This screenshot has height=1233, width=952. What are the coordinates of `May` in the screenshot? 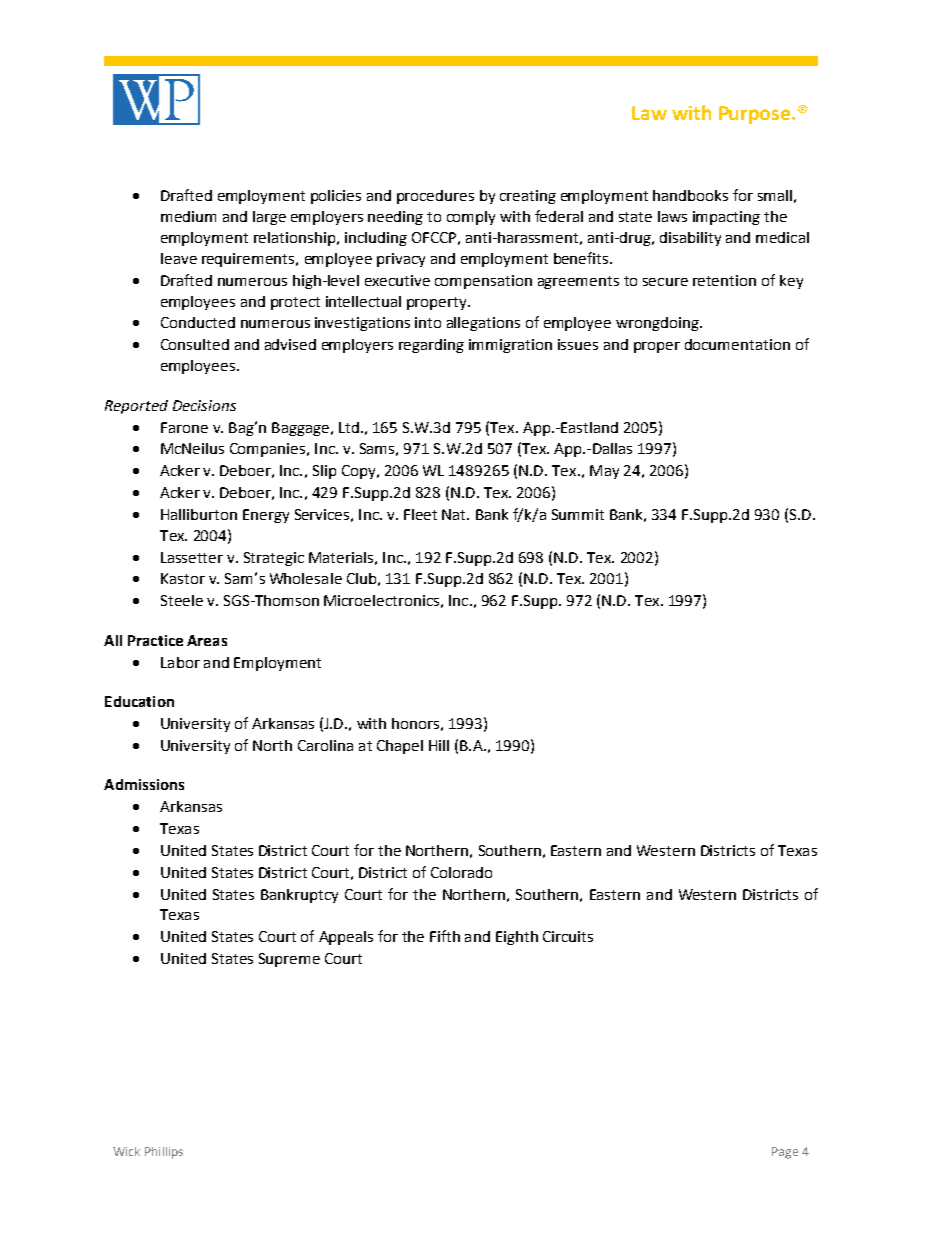 It's located at (604, 472).
